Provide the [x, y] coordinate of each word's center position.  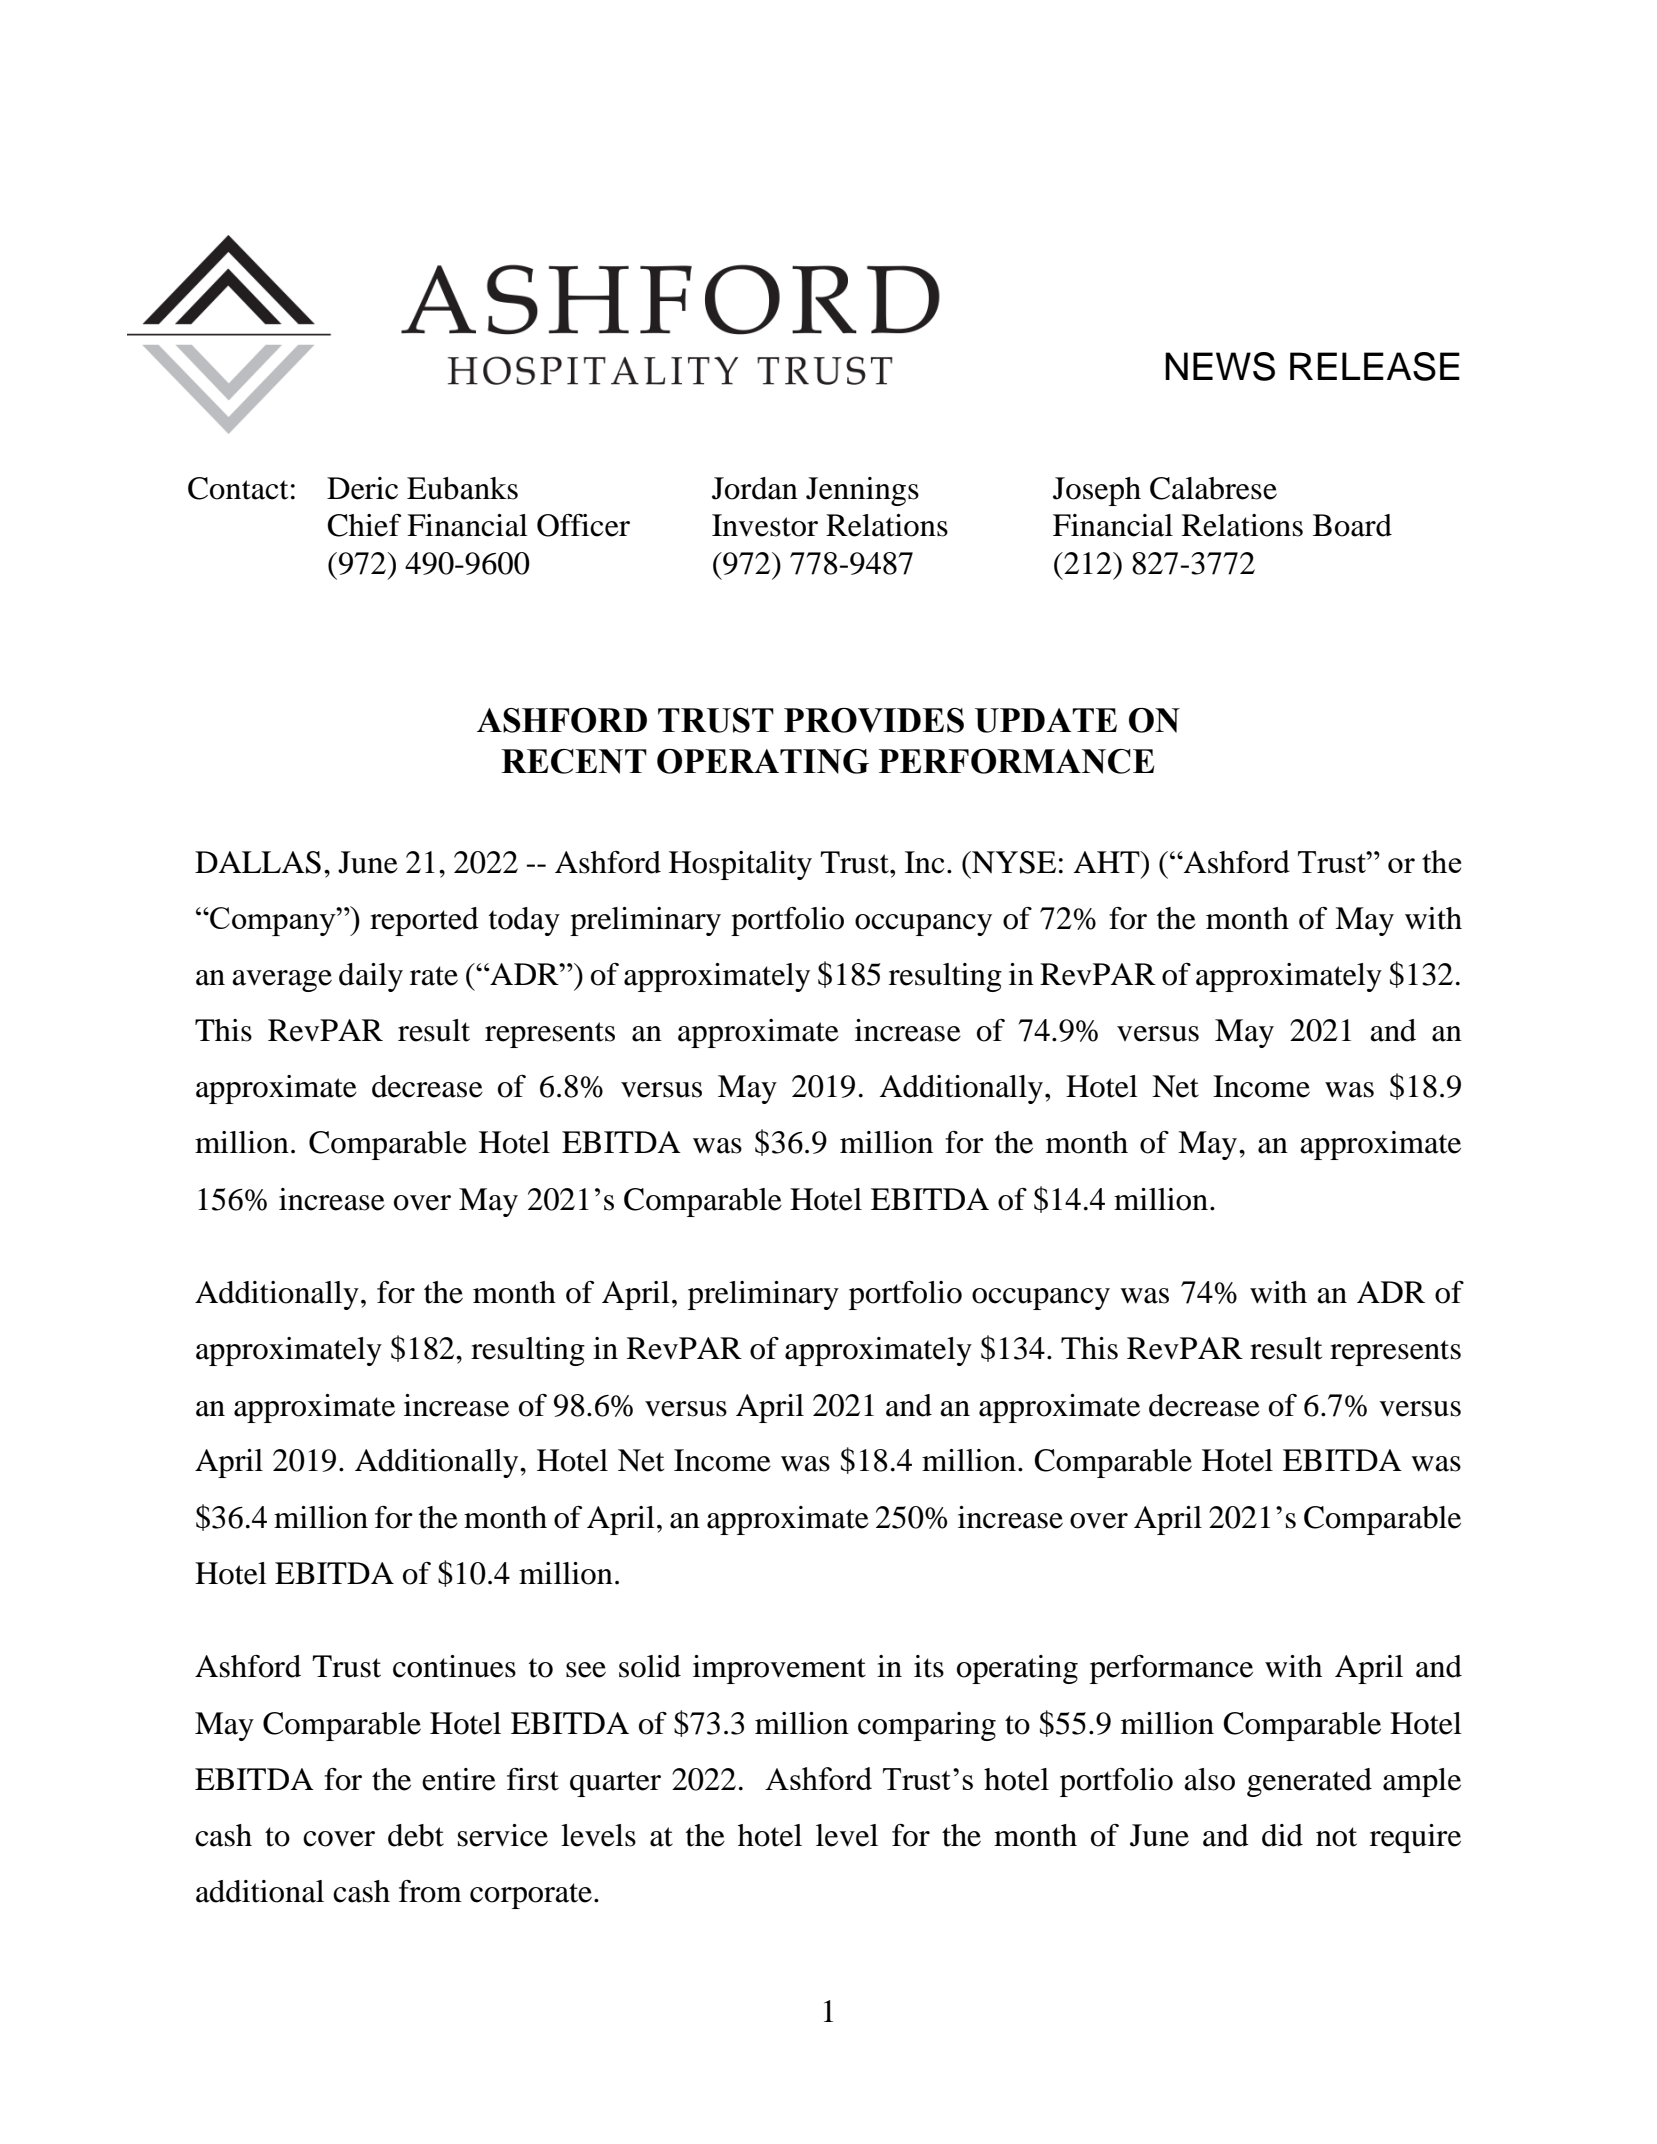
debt [416, 1835]
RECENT [574, 761]
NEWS [1220, 366]
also [1209, 1779]
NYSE [1013, 862]
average [282, 981]
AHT [1107, 862]
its [929, 1666]
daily [371, 977]
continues [454, 1666]
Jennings [862, 491]
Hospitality [740, 865]
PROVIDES [874, 720]
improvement [779, 1669]
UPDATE [1046, 720]
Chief [364, 525]
